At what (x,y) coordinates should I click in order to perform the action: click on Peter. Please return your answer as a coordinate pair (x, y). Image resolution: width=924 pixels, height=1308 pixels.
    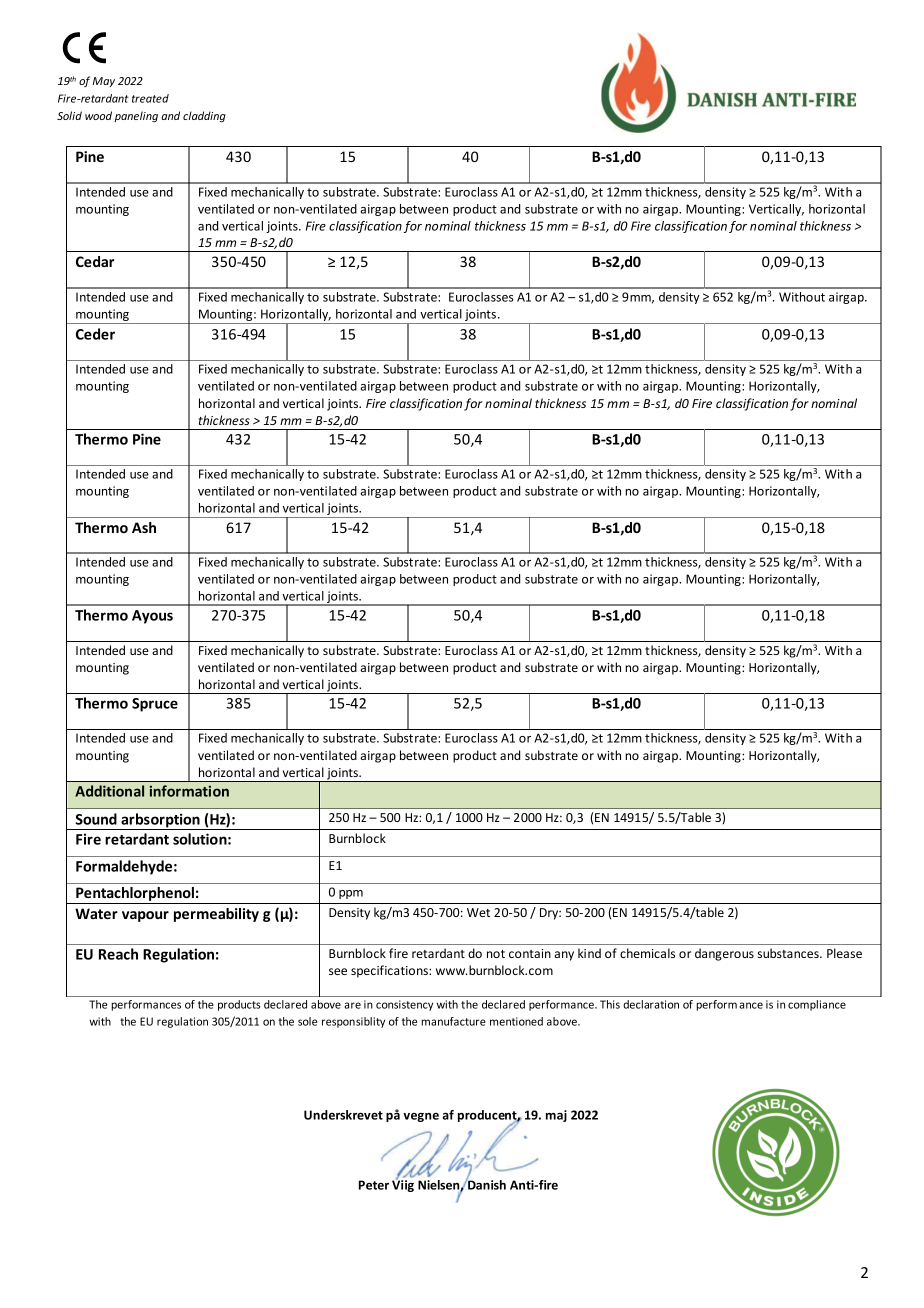
    Looking at the image, I should click on (374, 1185).
